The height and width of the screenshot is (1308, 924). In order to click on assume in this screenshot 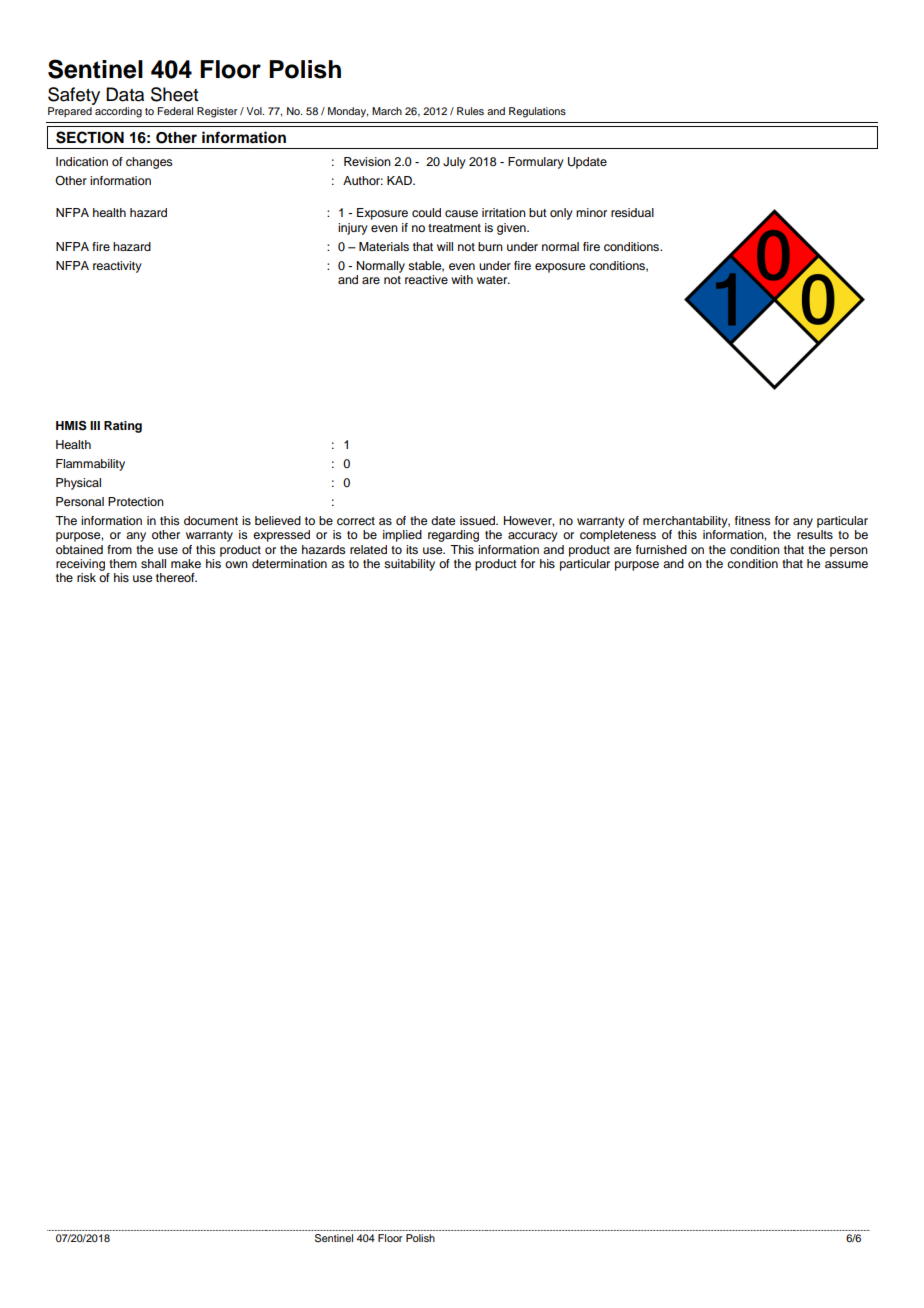, I will do `click(846, 564)`.
